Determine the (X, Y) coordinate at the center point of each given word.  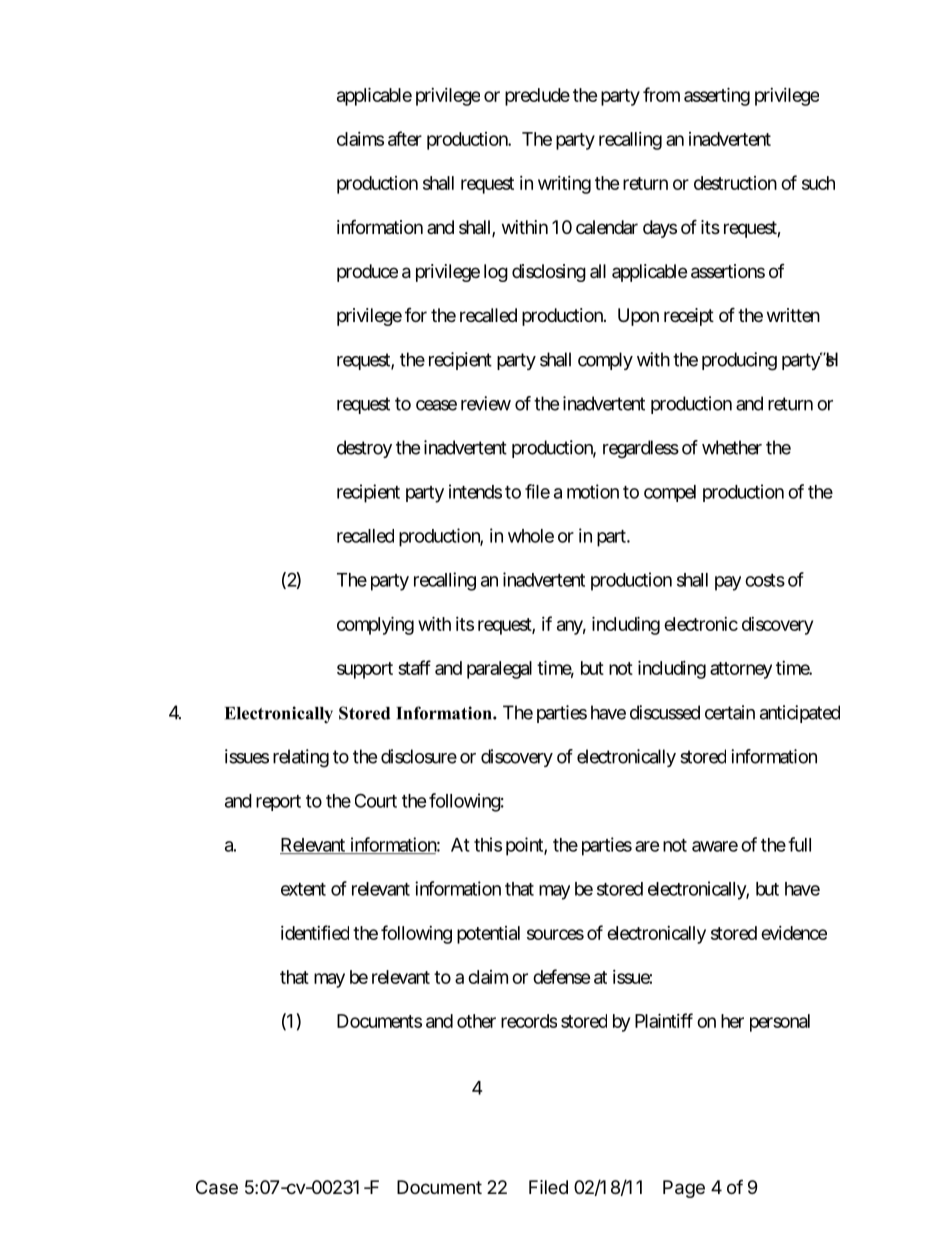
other (476, 1021)
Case (217, 1187)
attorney (741, 670)
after (405, 138)
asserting (717, 96)
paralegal (499, 670)
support (365, 670)
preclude (537, 97)
